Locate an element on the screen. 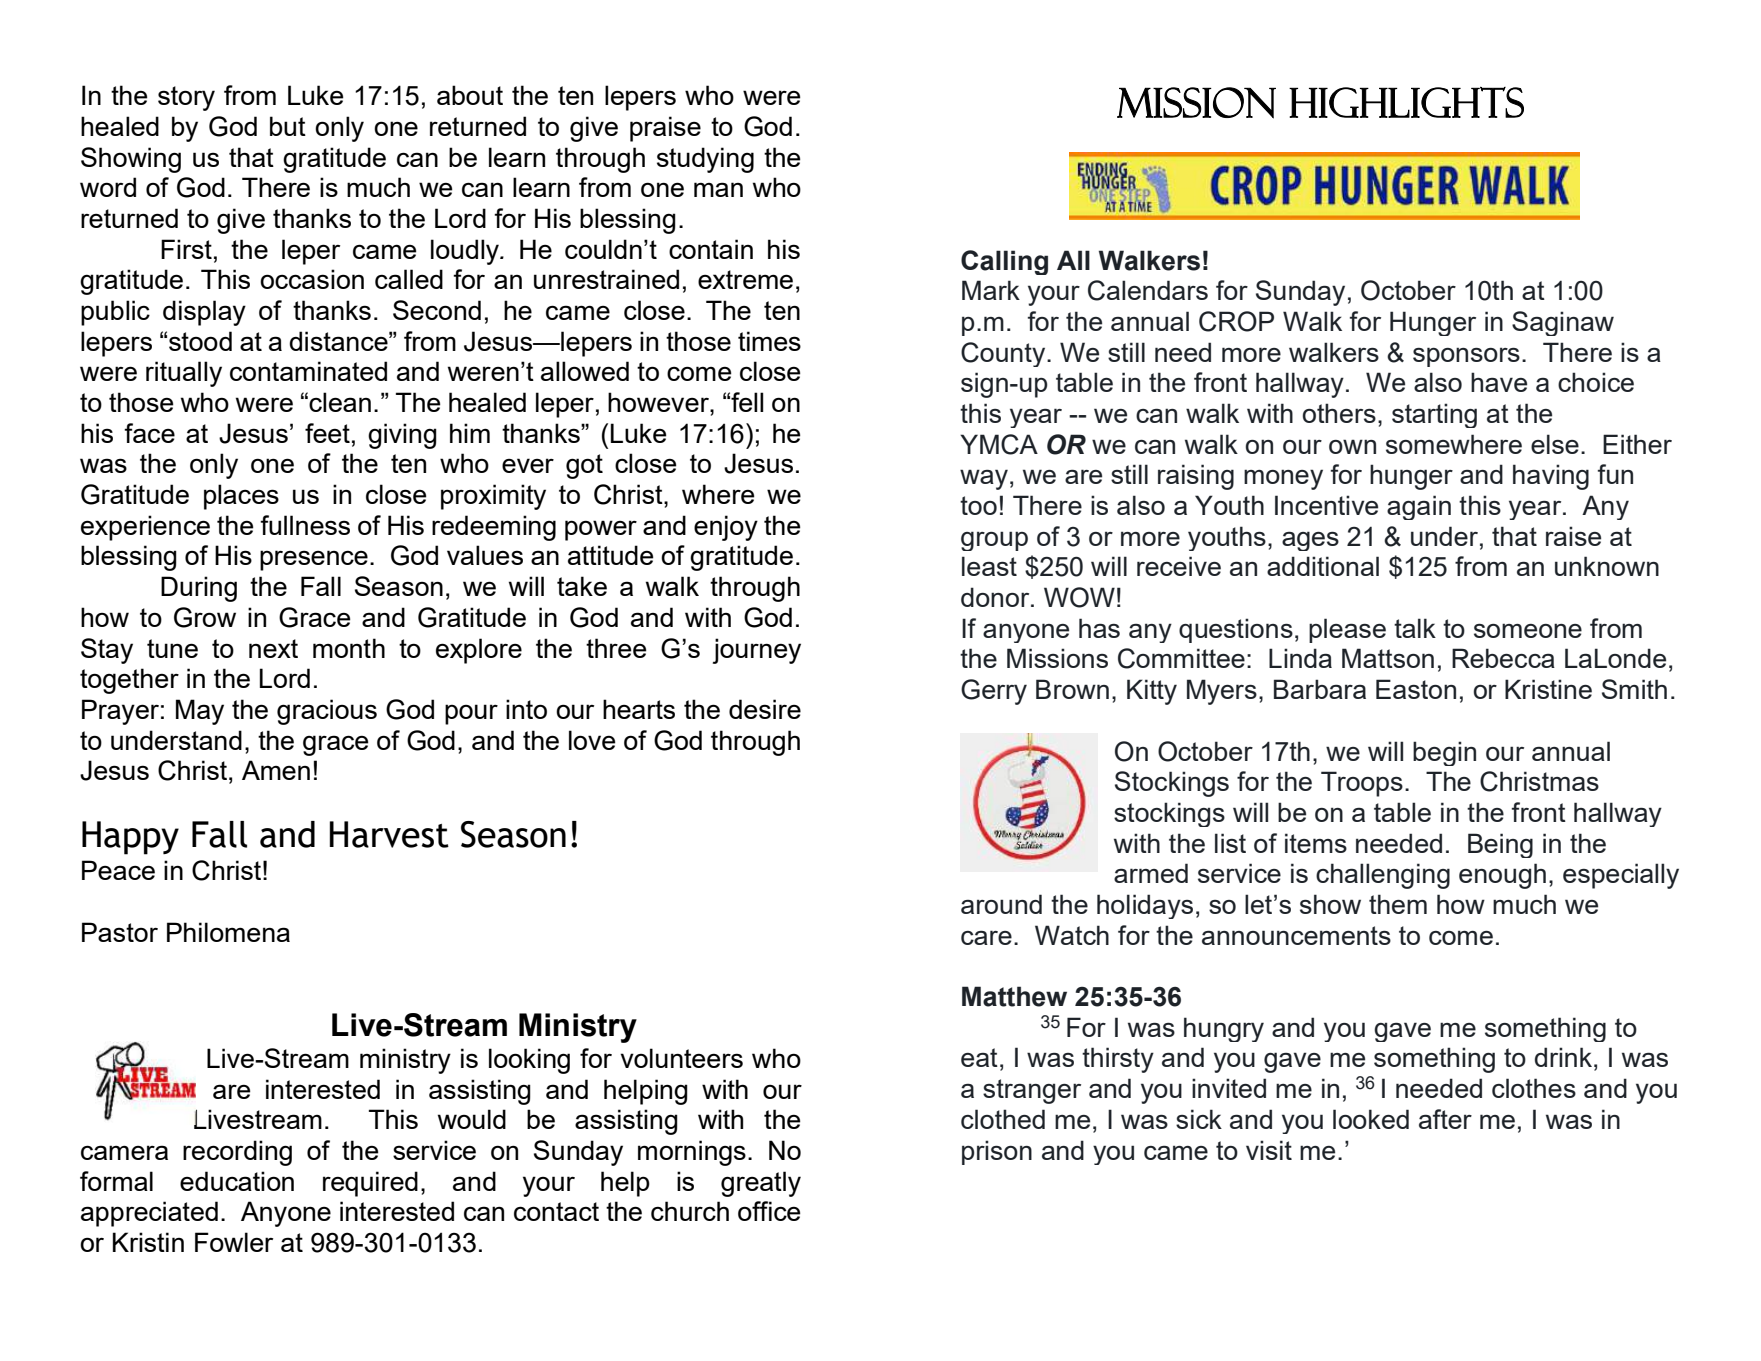 This screenshot has width=1761, height=1361. journey is located at coordinates (757, 651).
